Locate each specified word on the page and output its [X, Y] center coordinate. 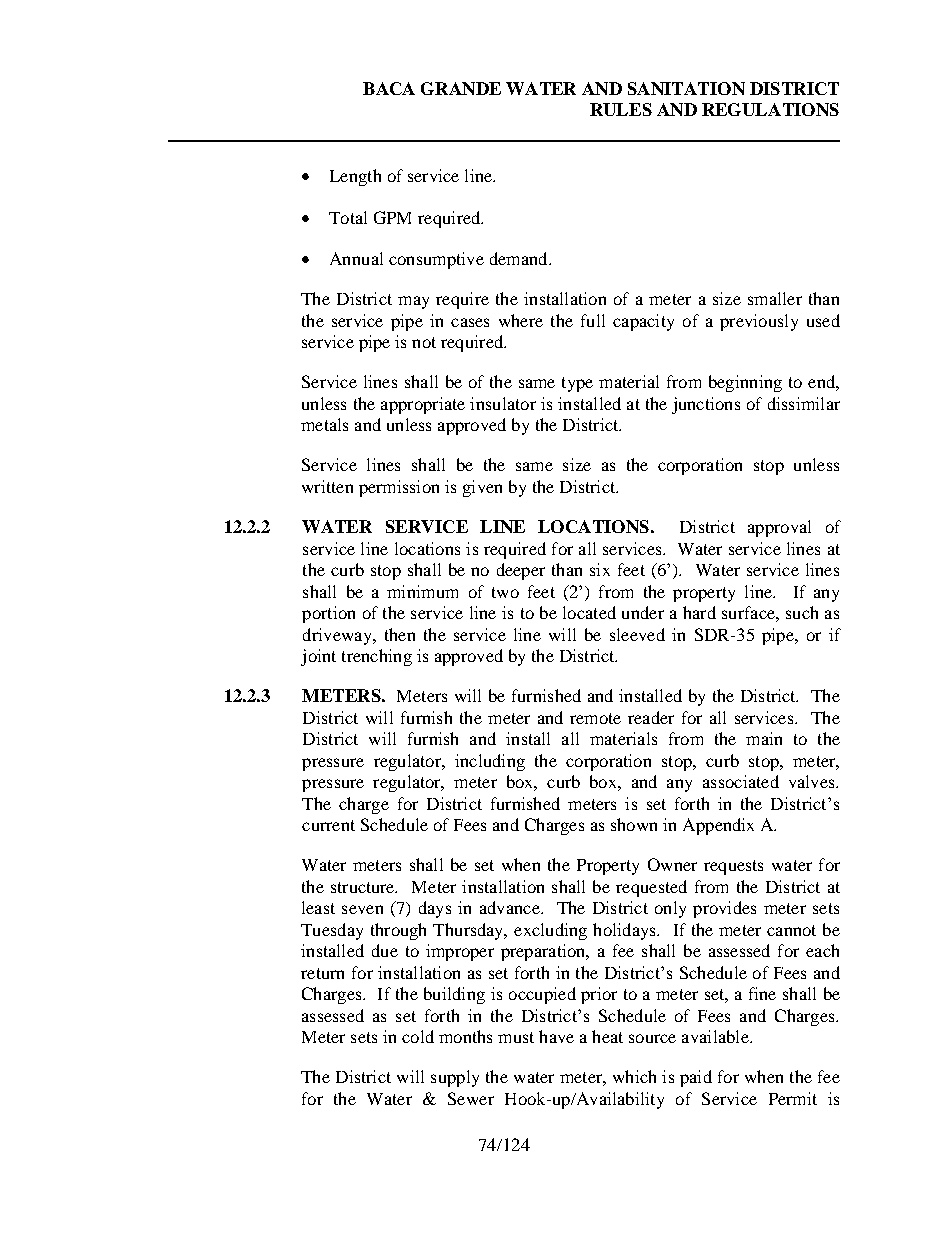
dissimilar [804, 403]
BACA [389, 88]
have [556, 1036]
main [764, 738]
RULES [621, 109]
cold [418, 1036]
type [577, 384]
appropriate [423, 405]
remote [595, 718]
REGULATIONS [770, 109]
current [328, 825]
